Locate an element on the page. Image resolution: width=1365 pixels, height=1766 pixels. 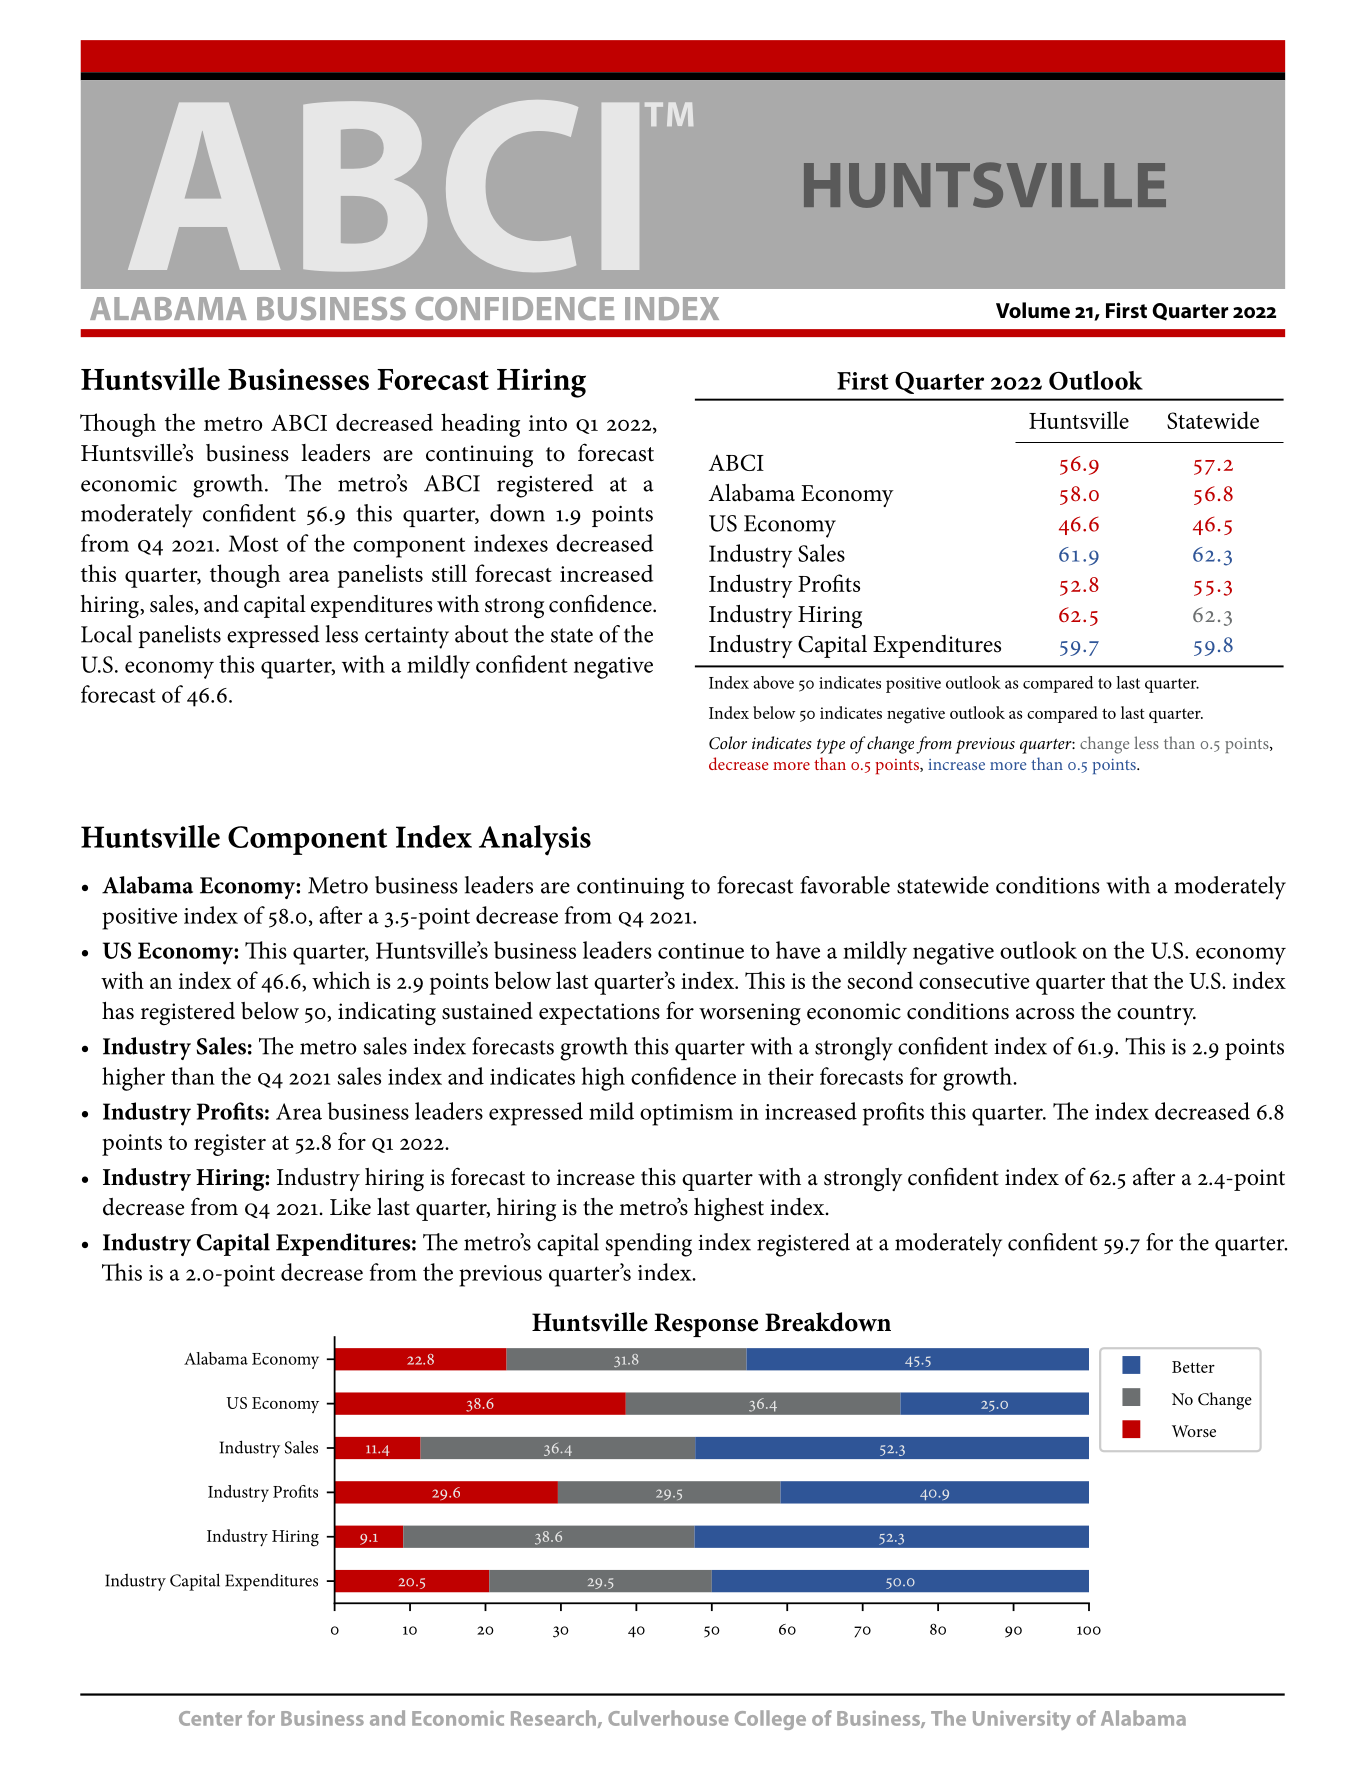
type is located at coordinates (831, 746).
